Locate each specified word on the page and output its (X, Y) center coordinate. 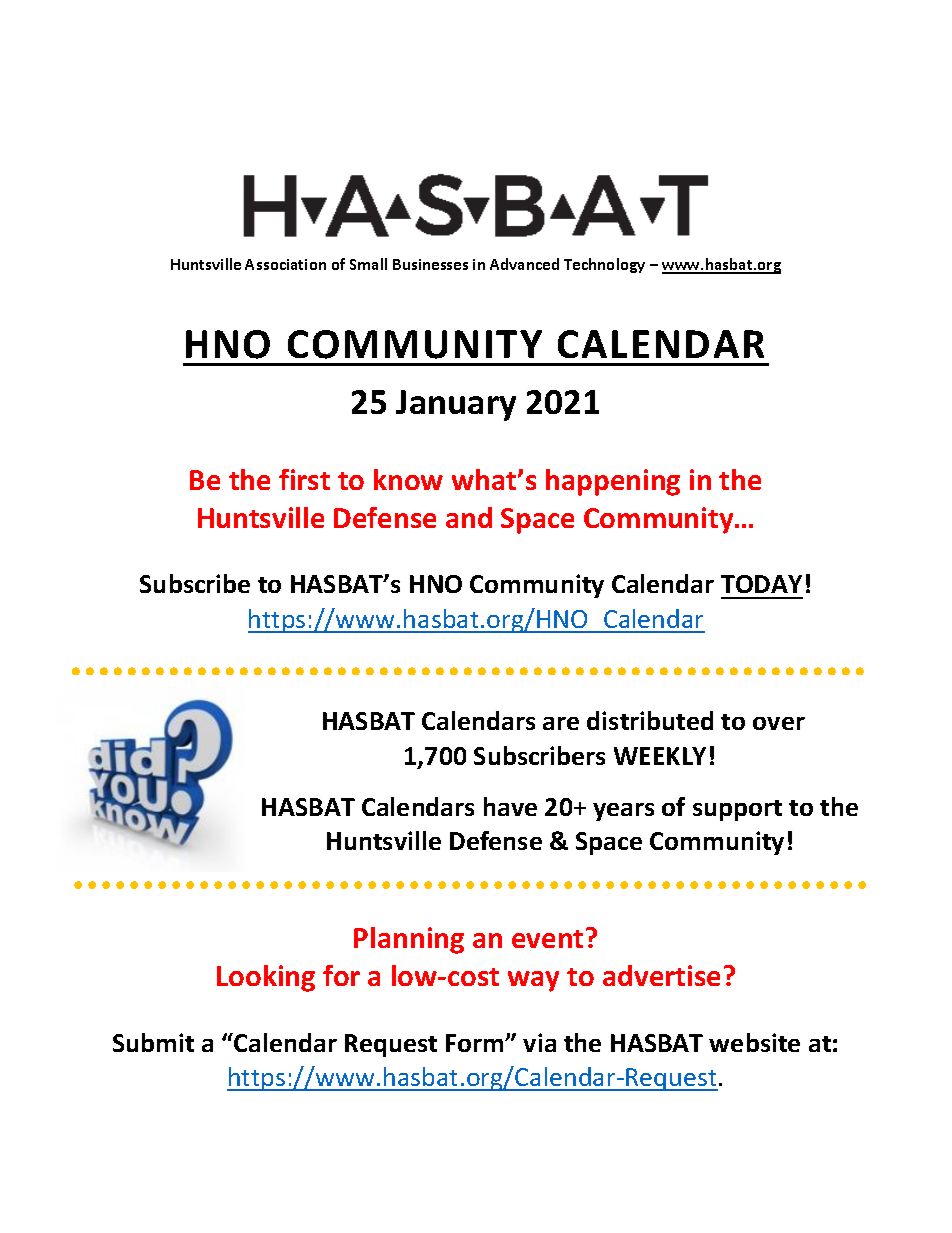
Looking (266, 978)
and (469, 517)
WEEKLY (660, 756)
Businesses (430, 264)
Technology (604, 265)
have (510, 806)
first (304, 479)
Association (285, 264)
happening (613, 482)
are (561, 723)
